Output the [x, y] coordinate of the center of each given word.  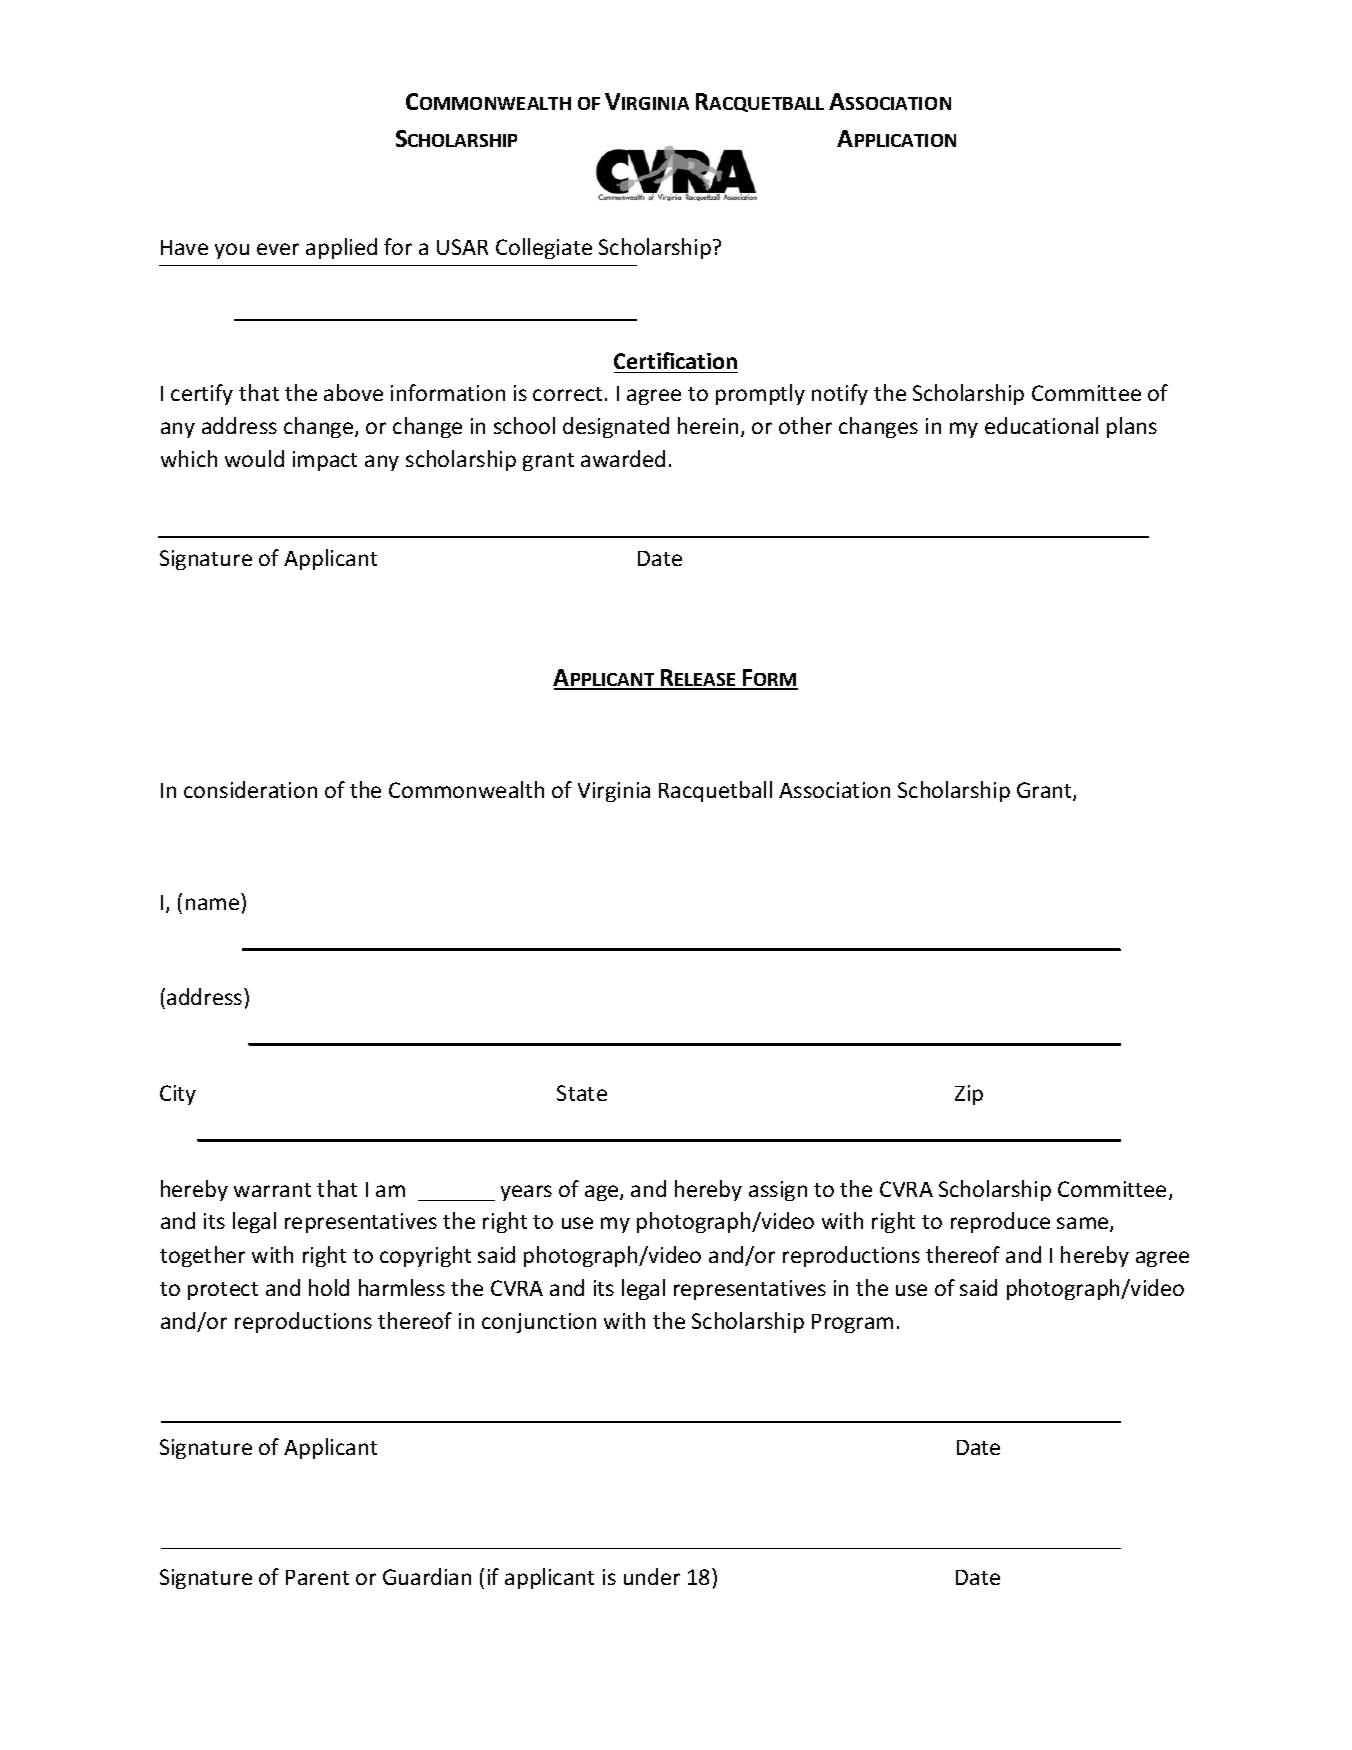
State [582, 1093]
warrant [272, 1190]
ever [278, 249]
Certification [675, 360]
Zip [969, 1095]
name [212, 904]
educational [1041, 425]
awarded [623, 458]
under [652, 1576]
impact [325, 461]
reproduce [1000, 1222]
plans [1132, 427]
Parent [317, 1577]
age [603, 1193]
